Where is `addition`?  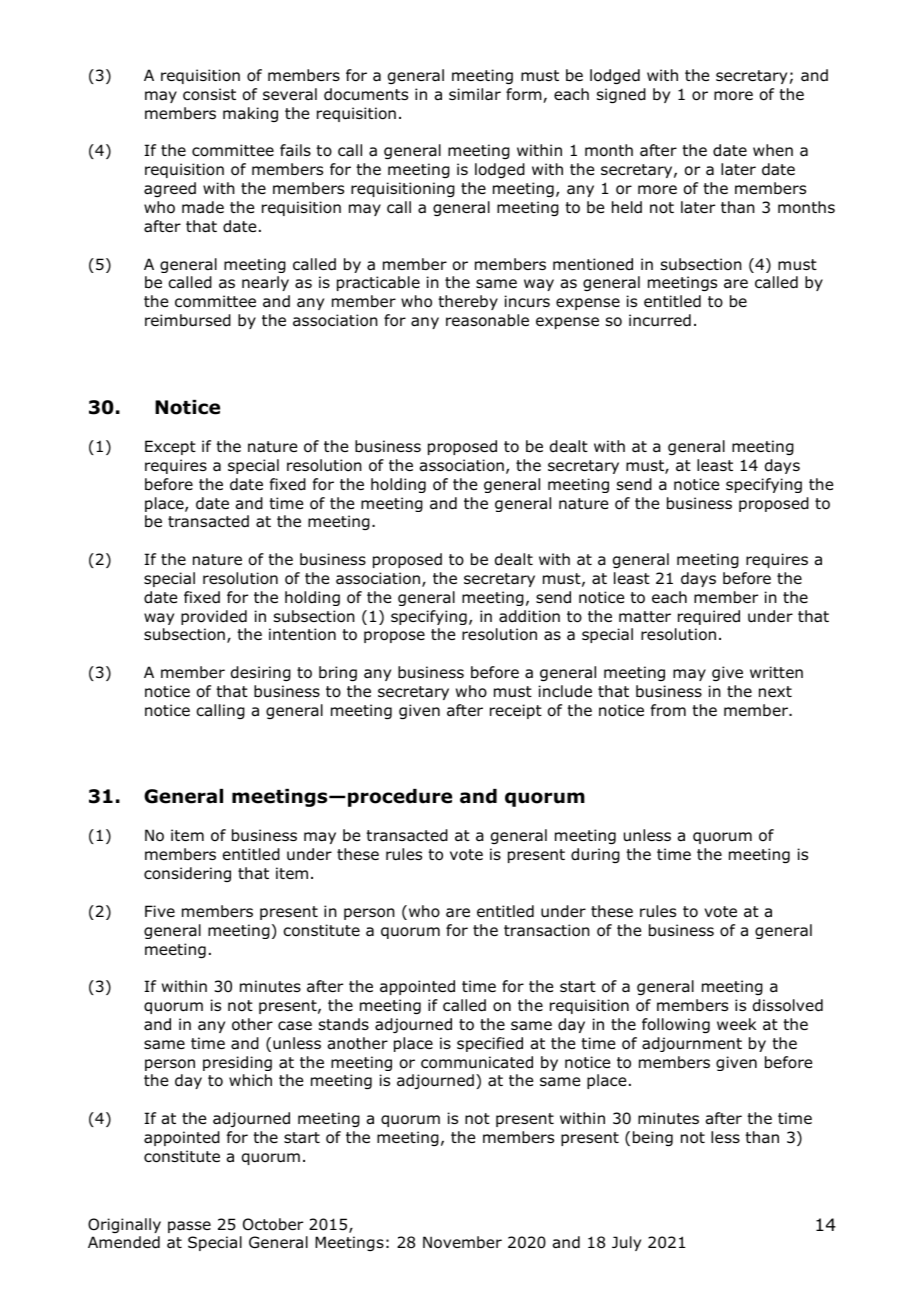 addition is located at coordinates (529, 616).
